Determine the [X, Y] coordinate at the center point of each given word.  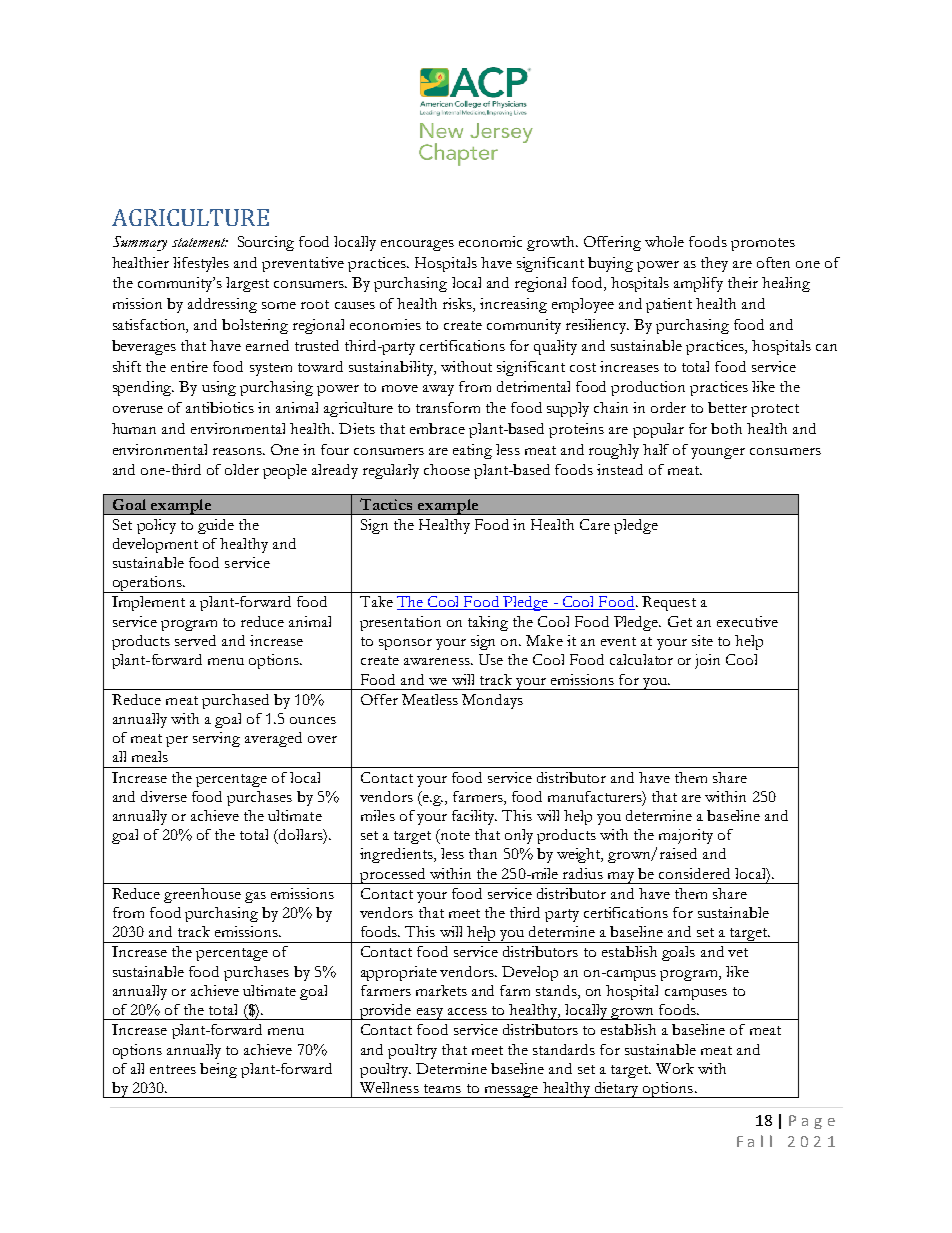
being [218, 1070]
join [707, 661]
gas [255, 897]
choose [447, 469]
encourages [417, 245]
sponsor [405, 644]
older [242, 469]
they [714, 264]
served [195, 640]
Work [675, 1068]
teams [442, 1088]
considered [694, 873]
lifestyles [201, 264]
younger [718, 453]
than [483, 853]
